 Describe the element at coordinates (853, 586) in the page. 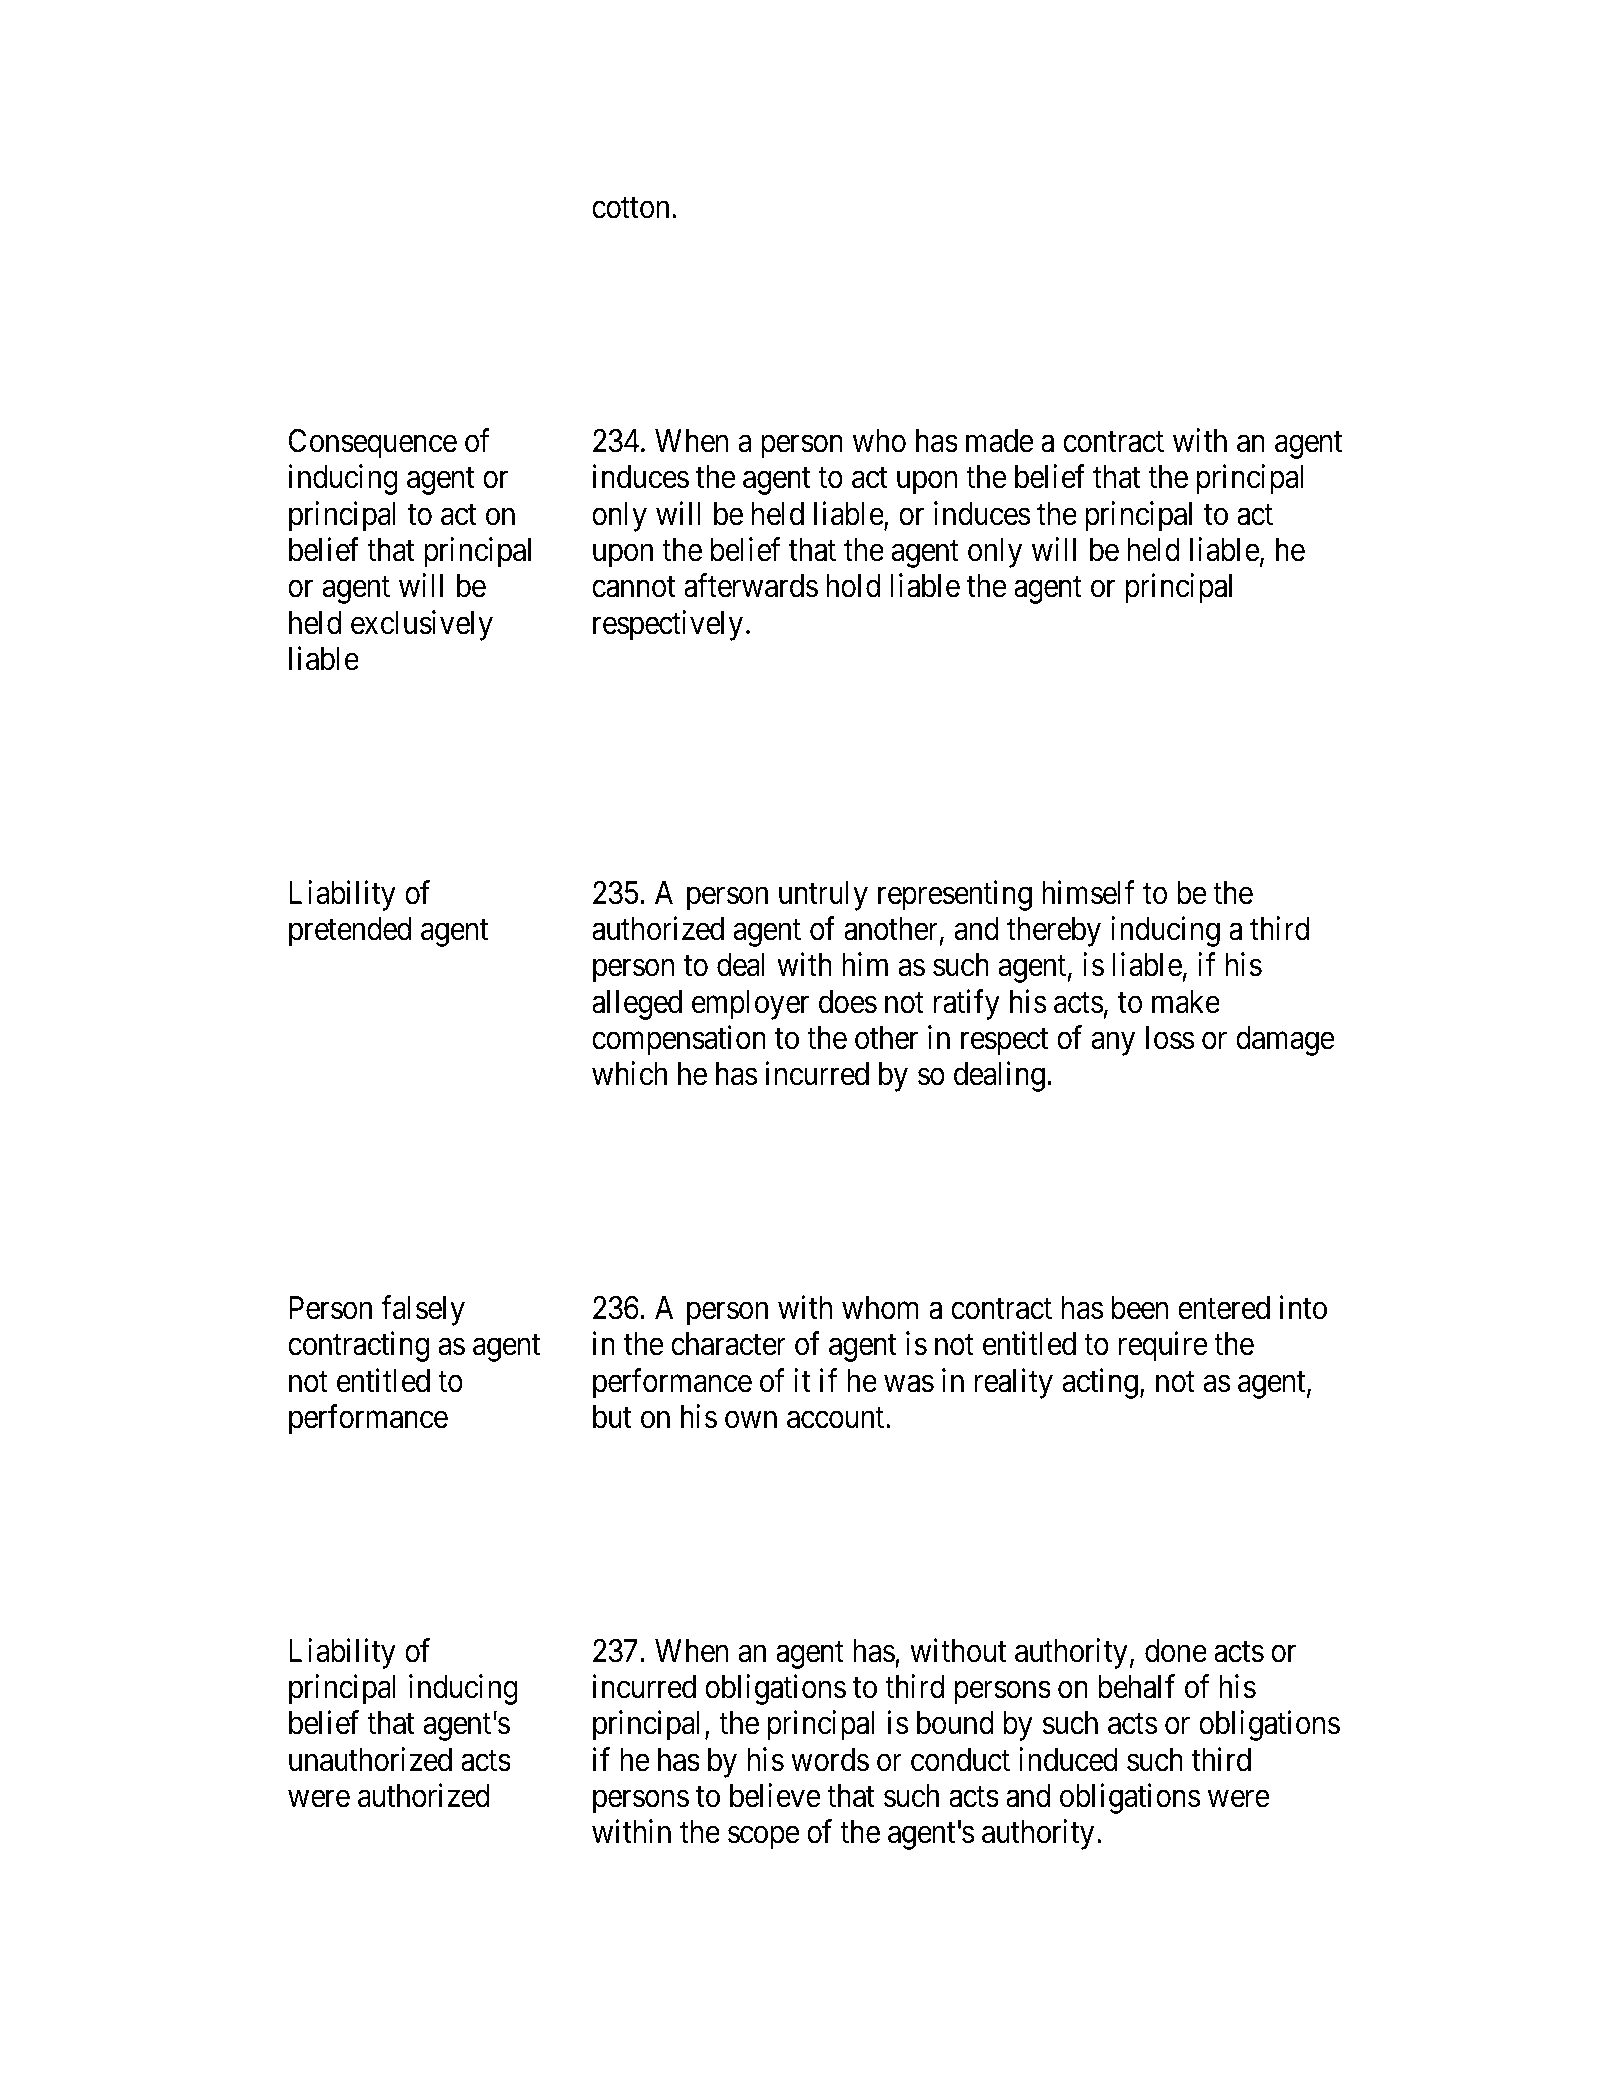

I see `hold` at that location.
